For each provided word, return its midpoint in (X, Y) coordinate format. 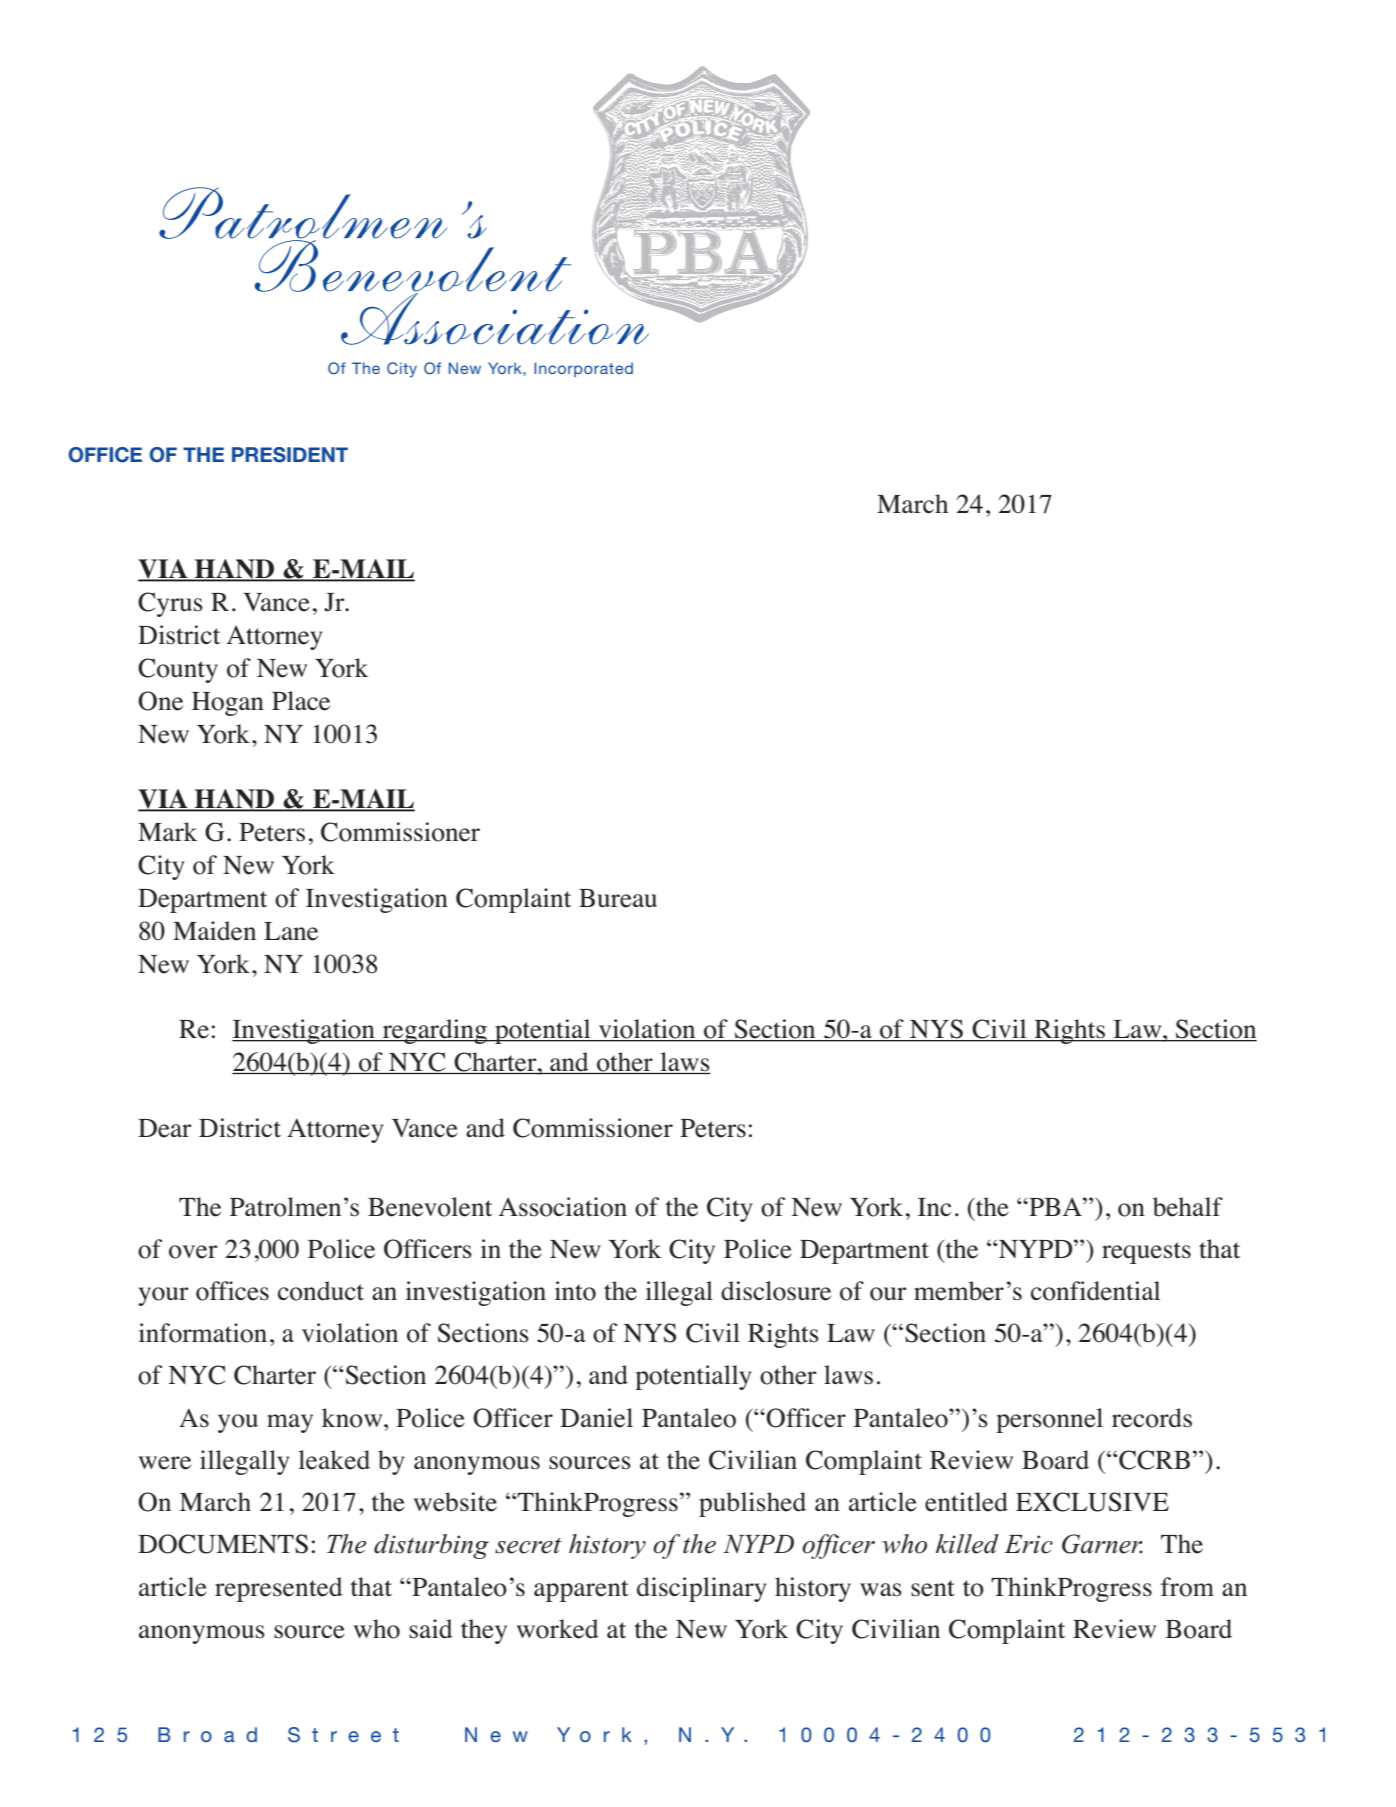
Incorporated (583, 369)
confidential (1095, 1291)
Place (301, 701)
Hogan (228, 704)
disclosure (776, 1291)
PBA (1055, 1206)
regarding (434, 1031)
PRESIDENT (290, 455)
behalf (1188, 1207)
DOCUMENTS (223, 1544)
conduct (321, 1291)
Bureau (618, 898)
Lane (291, 931)
